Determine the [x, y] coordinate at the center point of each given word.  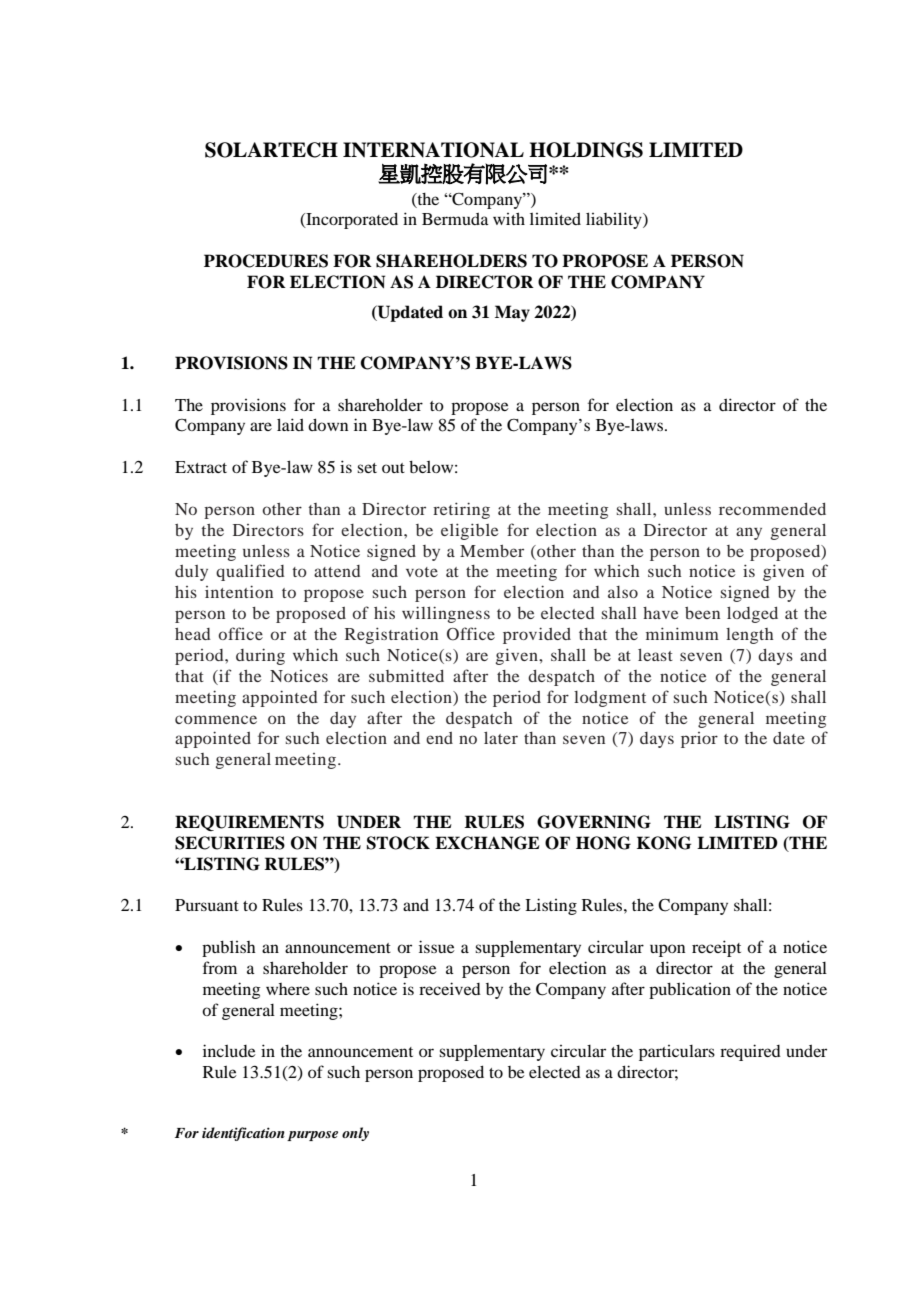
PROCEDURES [266, 261]
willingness [446, 614]
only [355, 1134]
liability [615, 220]
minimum [682, 633]
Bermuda [455, 218]
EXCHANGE [487, 843]
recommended [772, 509]
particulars [677, 1053]
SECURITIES [230, 843]
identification [243, 1134]
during [260, 656]
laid [290, 424]
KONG [664, 843]
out [393, 468]
